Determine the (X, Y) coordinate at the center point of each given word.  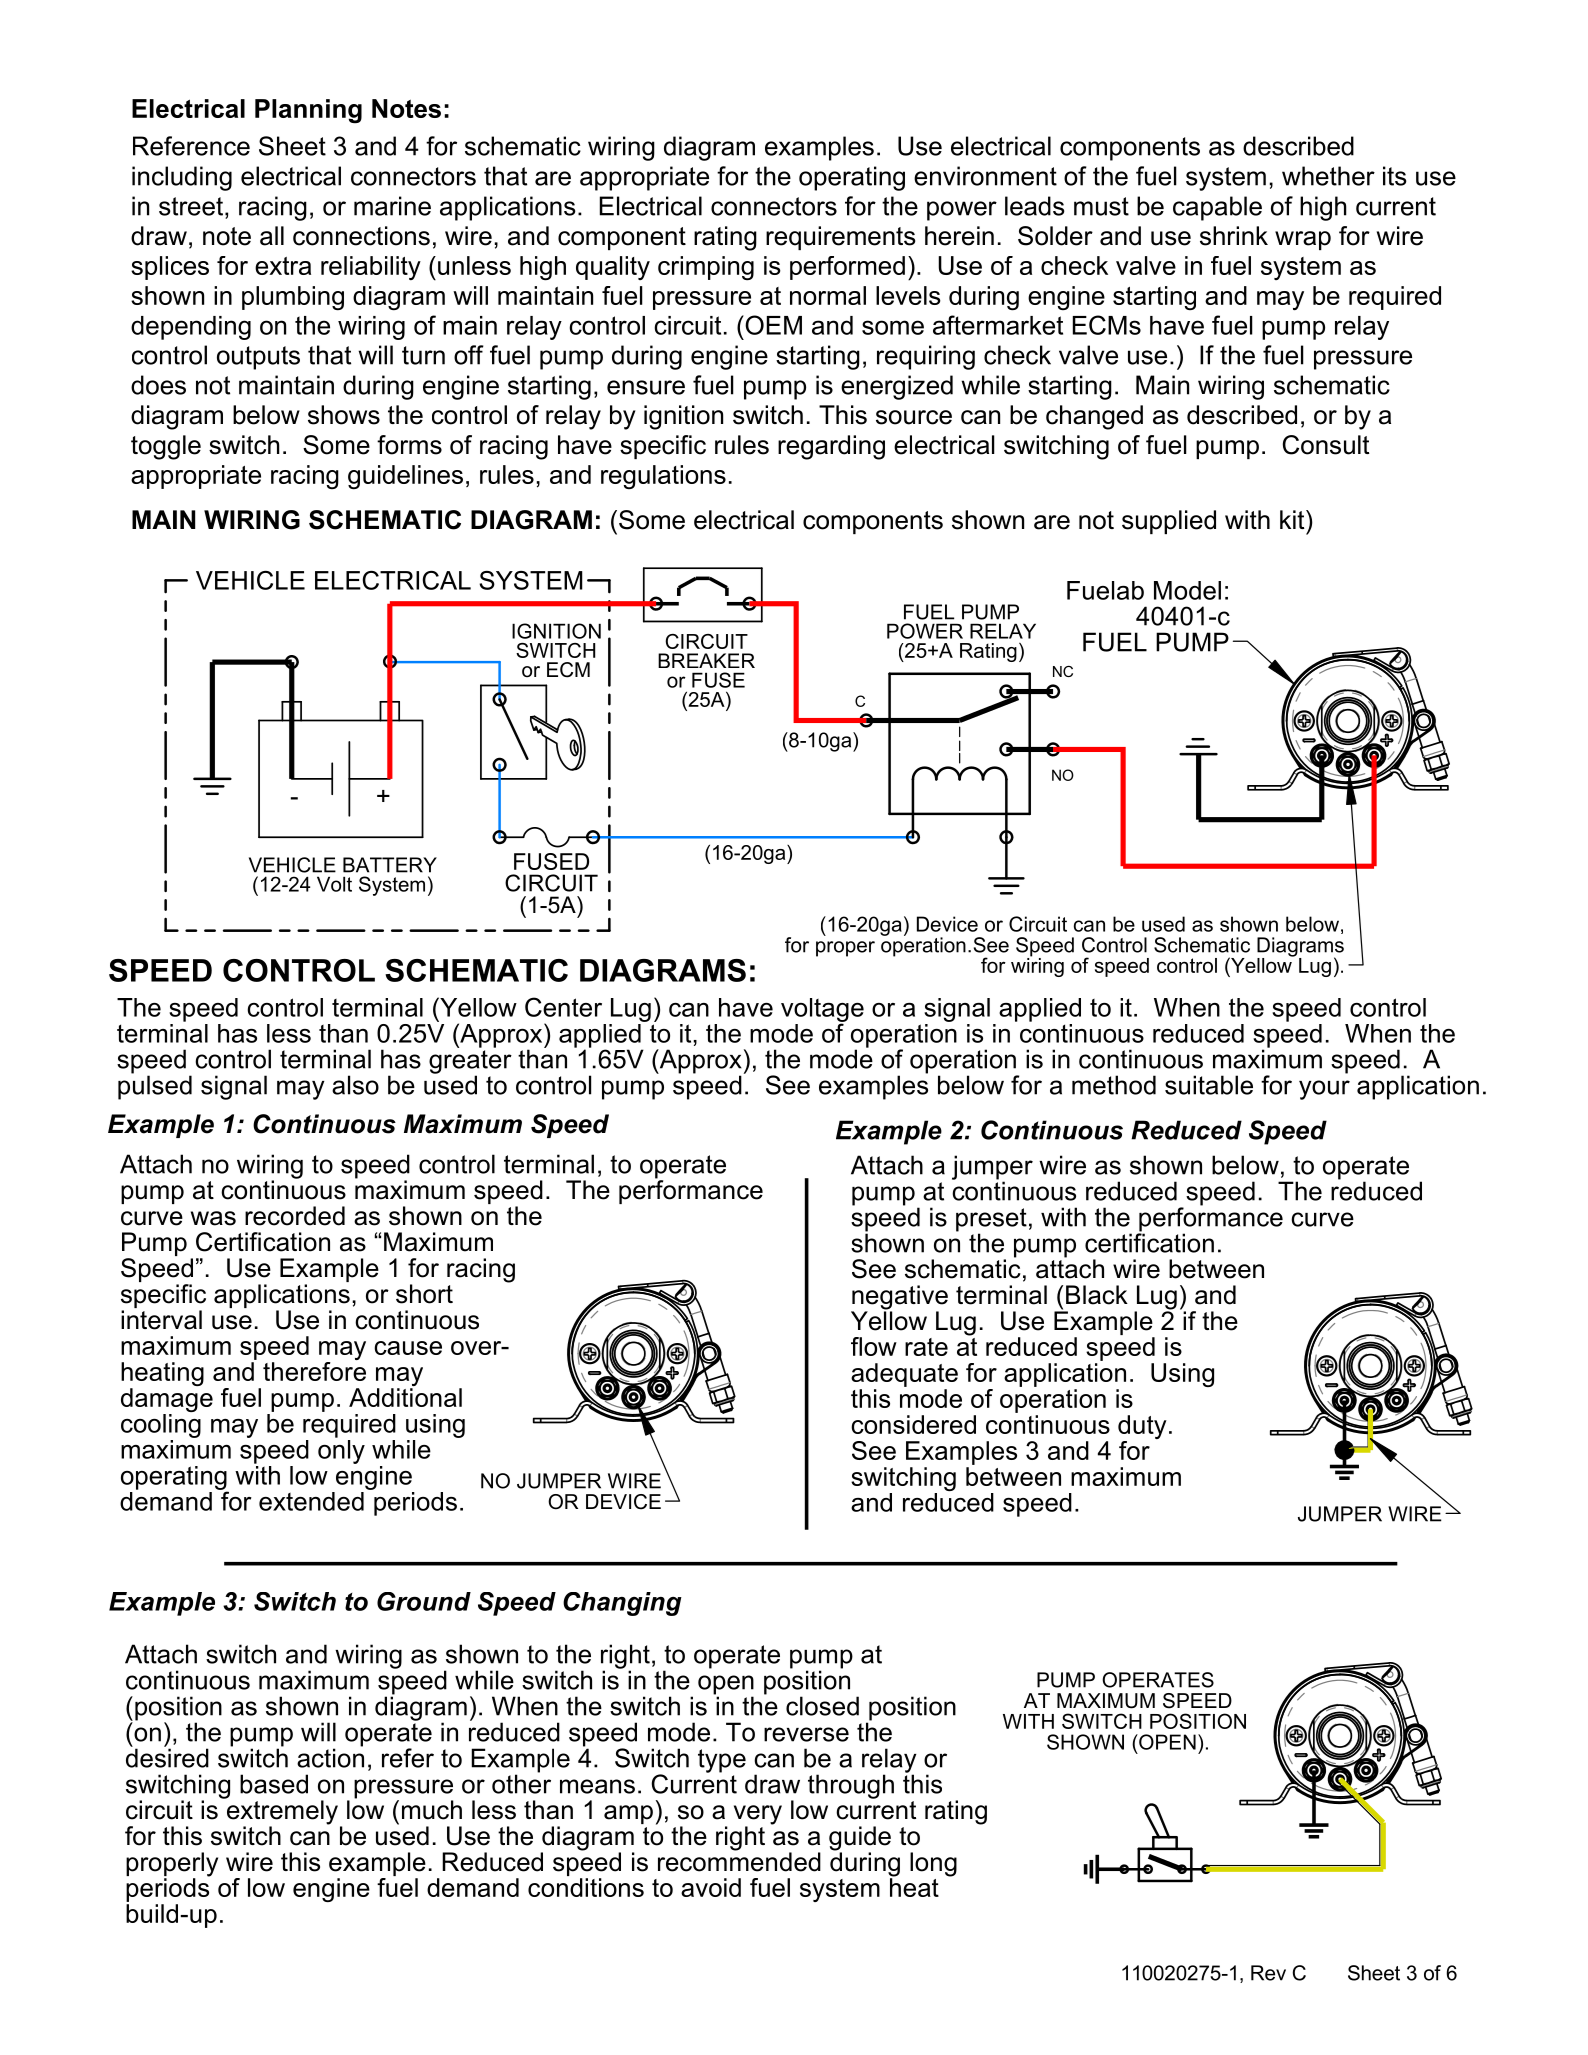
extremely (282, 1812)
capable (1217, 208)
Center (563, 1007)
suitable (1209, 1085)
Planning (308, 111)
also (355, 1085)
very (758, 1816)
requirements (840, 238)
